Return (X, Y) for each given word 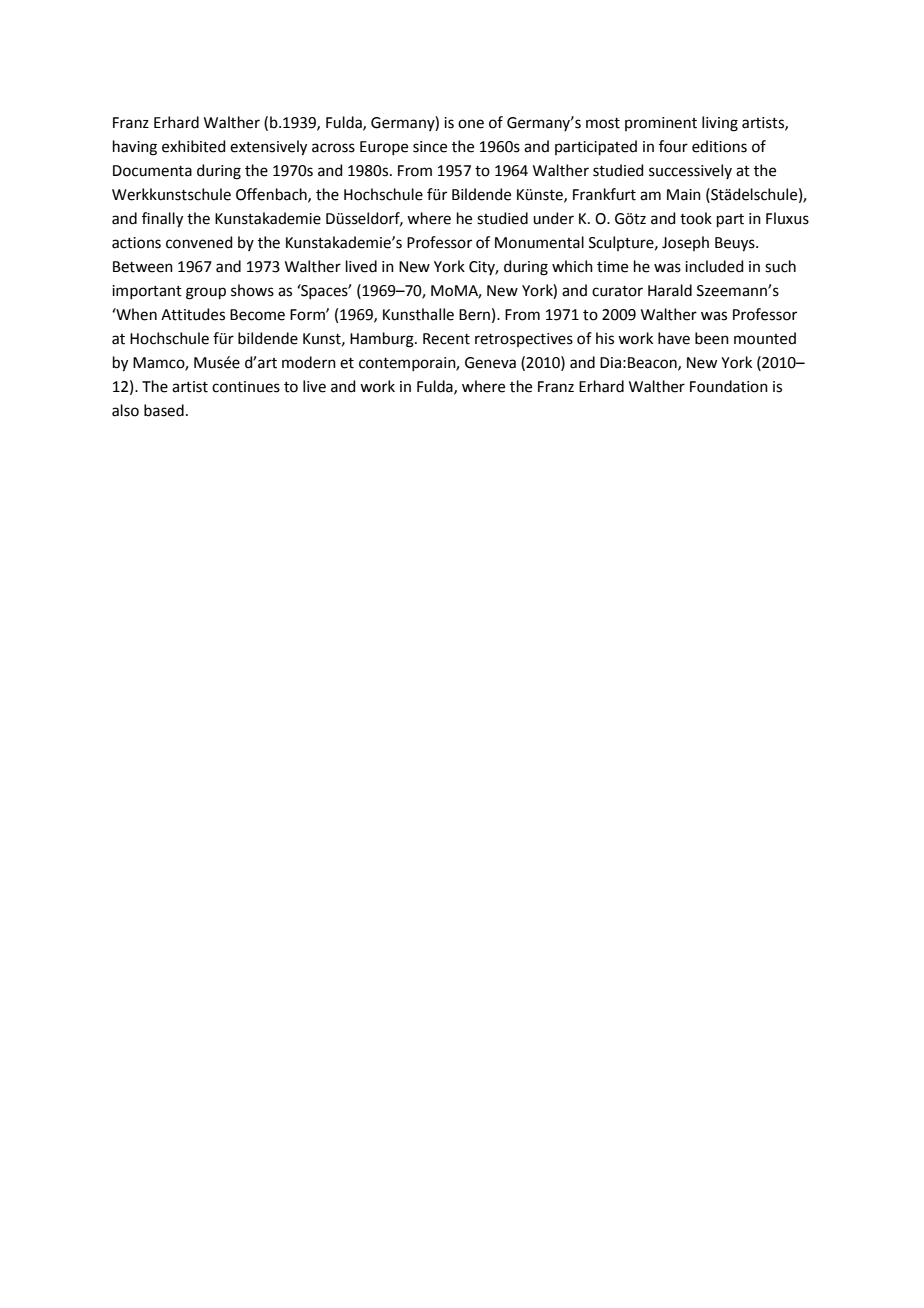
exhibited (194, 146)
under (553, 218)
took (696, 218)
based (164, 410)
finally (162, 220)
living (720, 124)
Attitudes (193, 314)
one (471, 124)
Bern (474, 315)
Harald (670, 290)
